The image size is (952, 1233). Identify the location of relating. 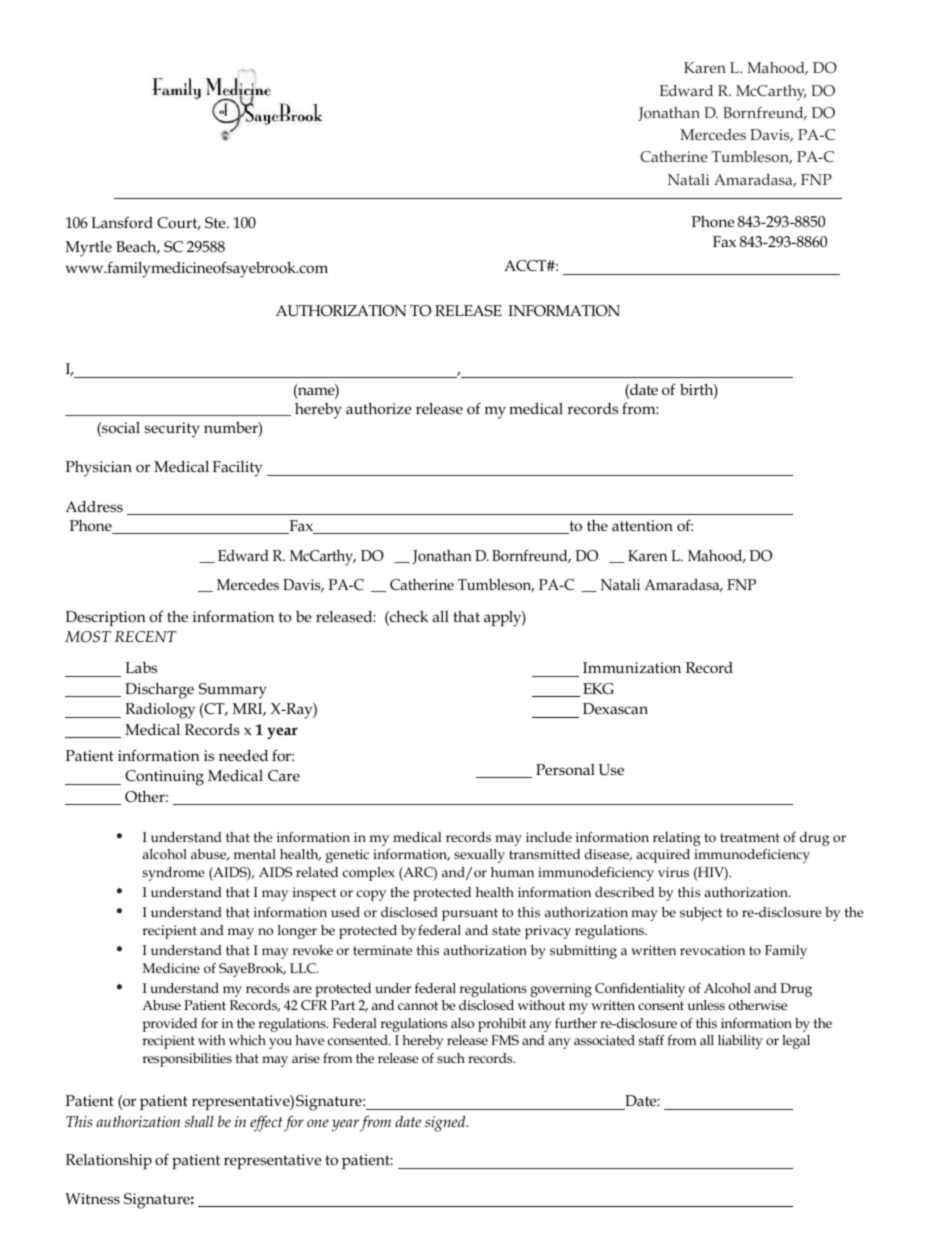
(677, 839).
